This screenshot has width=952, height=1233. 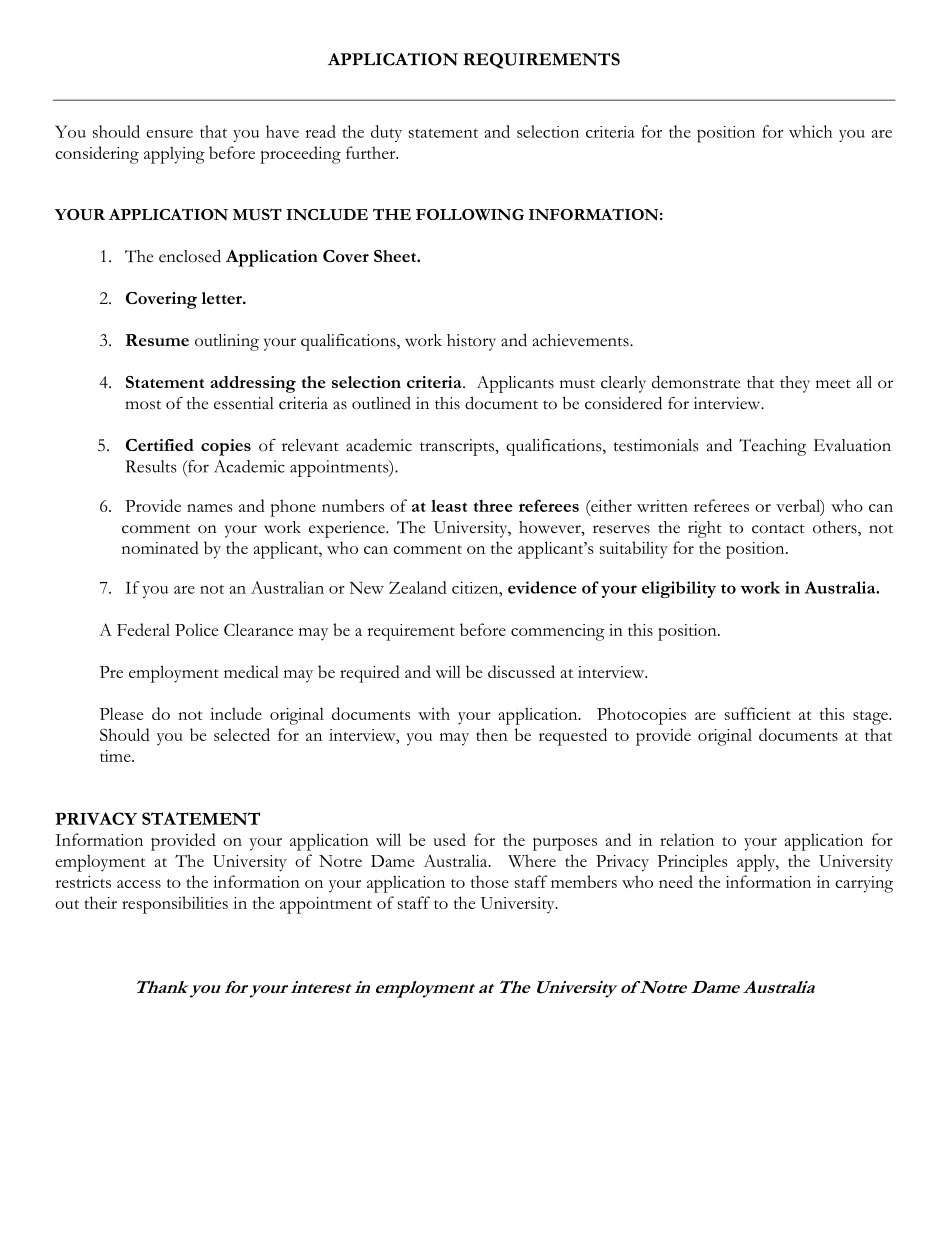 I want to click on discussed, so click(x=521, y=671).
